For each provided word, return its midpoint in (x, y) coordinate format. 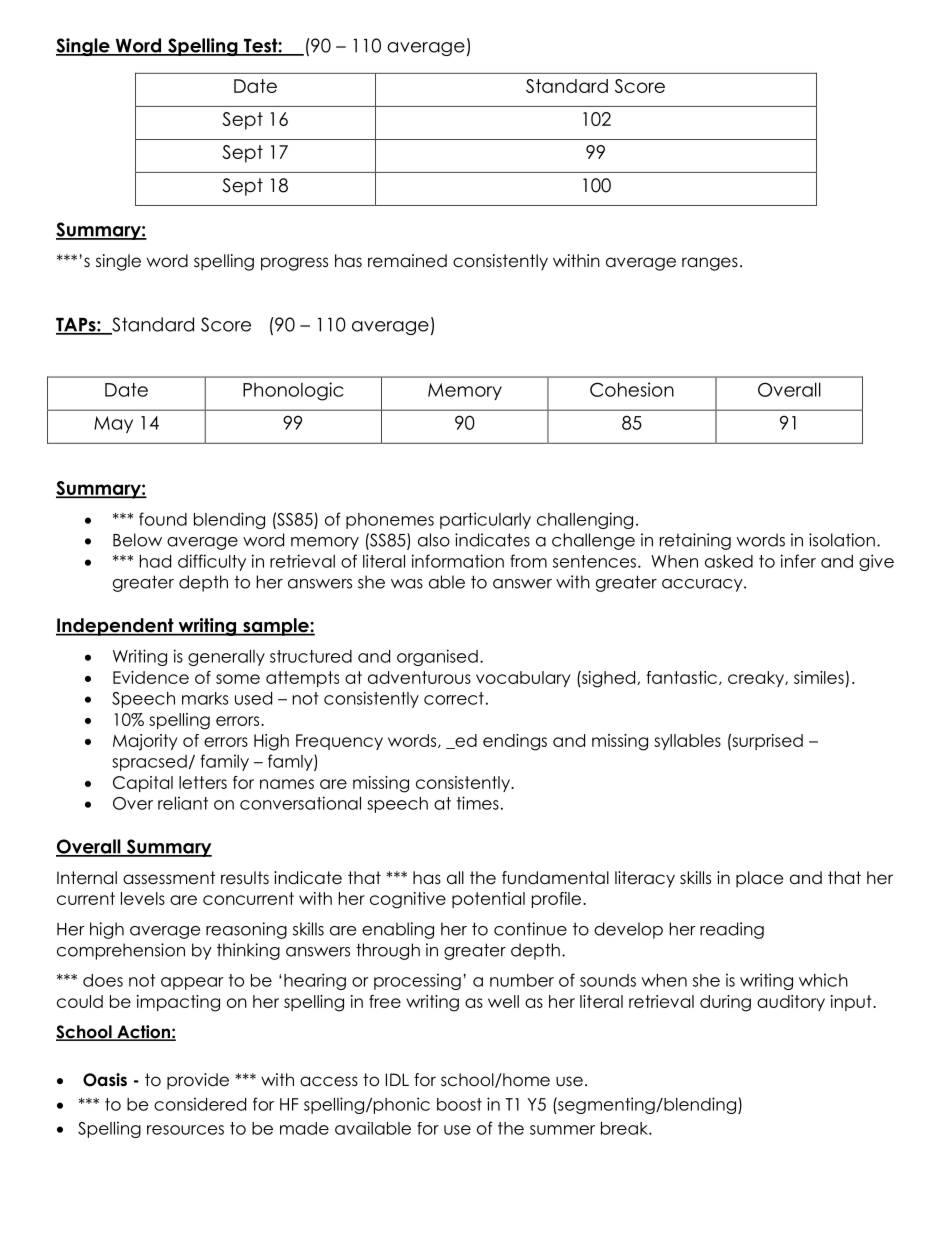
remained (407, 261)
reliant (183, 803)
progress (294, 264)
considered (200, 1104)
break (625, 1128)
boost (459, 1104)
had (155, 561)
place (759, 879)
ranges (710, 264)
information (458, 561)
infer (798, 561)
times (478, 803)
